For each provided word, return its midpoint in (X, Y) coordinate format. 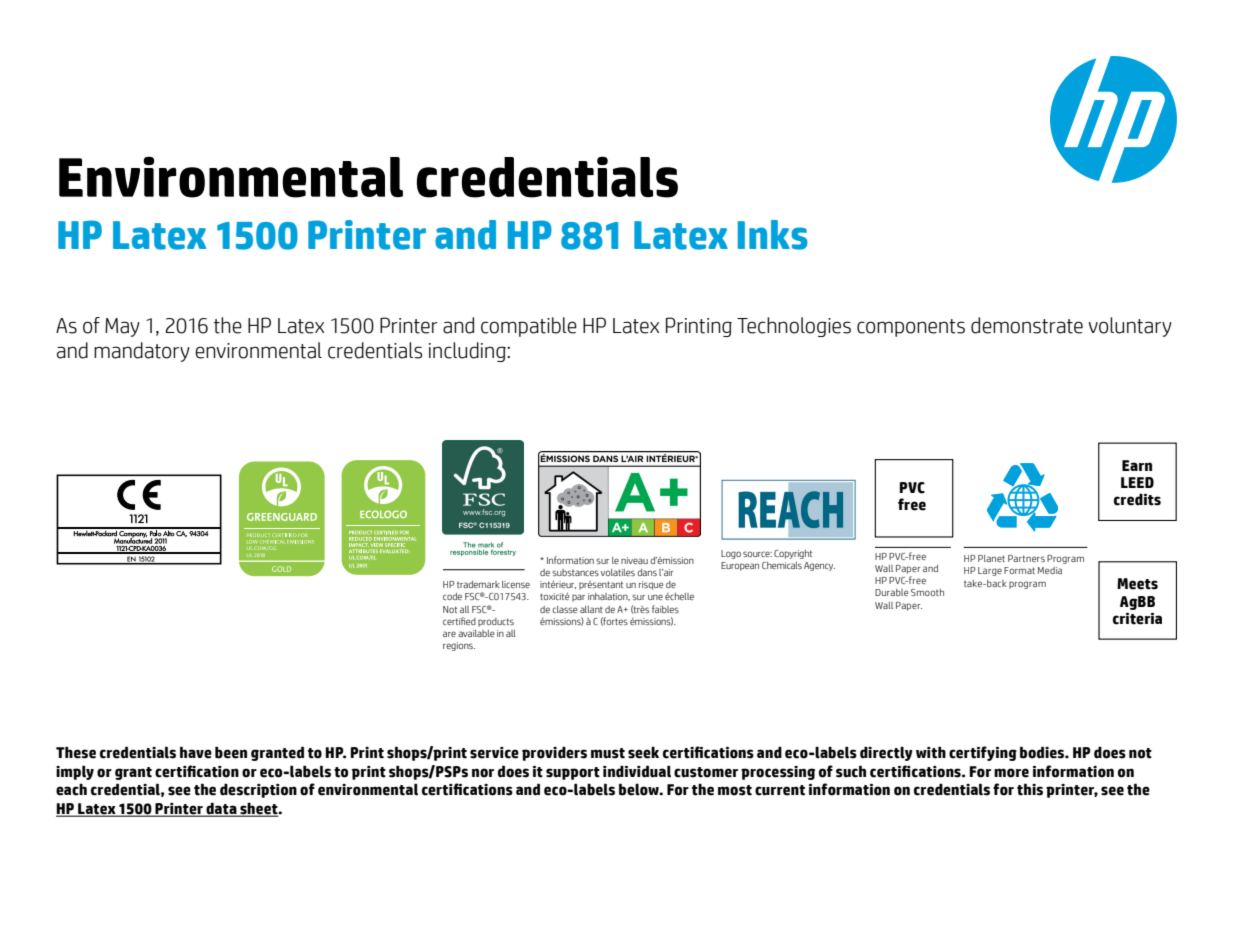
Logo (731, 554)
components (911, 328)
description (258, 790)
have (196, 752)
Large (990, 571)
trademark (478, 584)
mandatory (142, 352)
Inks (773, 235)
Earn (1137, 465)
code (452, 596)
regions (459, 646)
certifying (983, 753)
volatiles (618, 572)
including (468, 352)
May (122, 327)
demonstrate (1027, 325)
